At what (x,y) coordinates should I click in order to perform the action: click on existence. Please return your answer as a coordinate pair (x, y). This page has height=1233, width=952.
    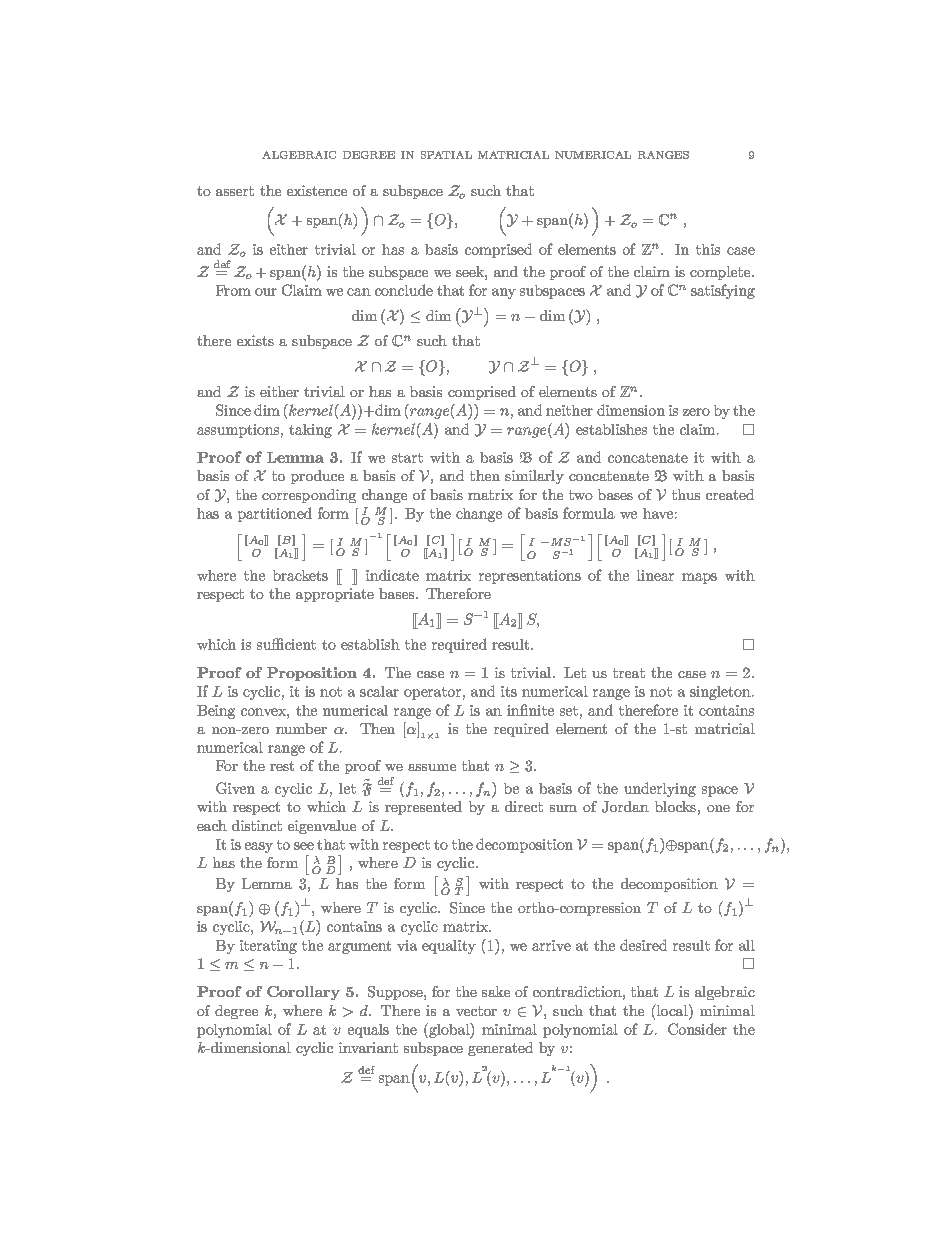
    Looking at the image, I should click on (317, 190).
